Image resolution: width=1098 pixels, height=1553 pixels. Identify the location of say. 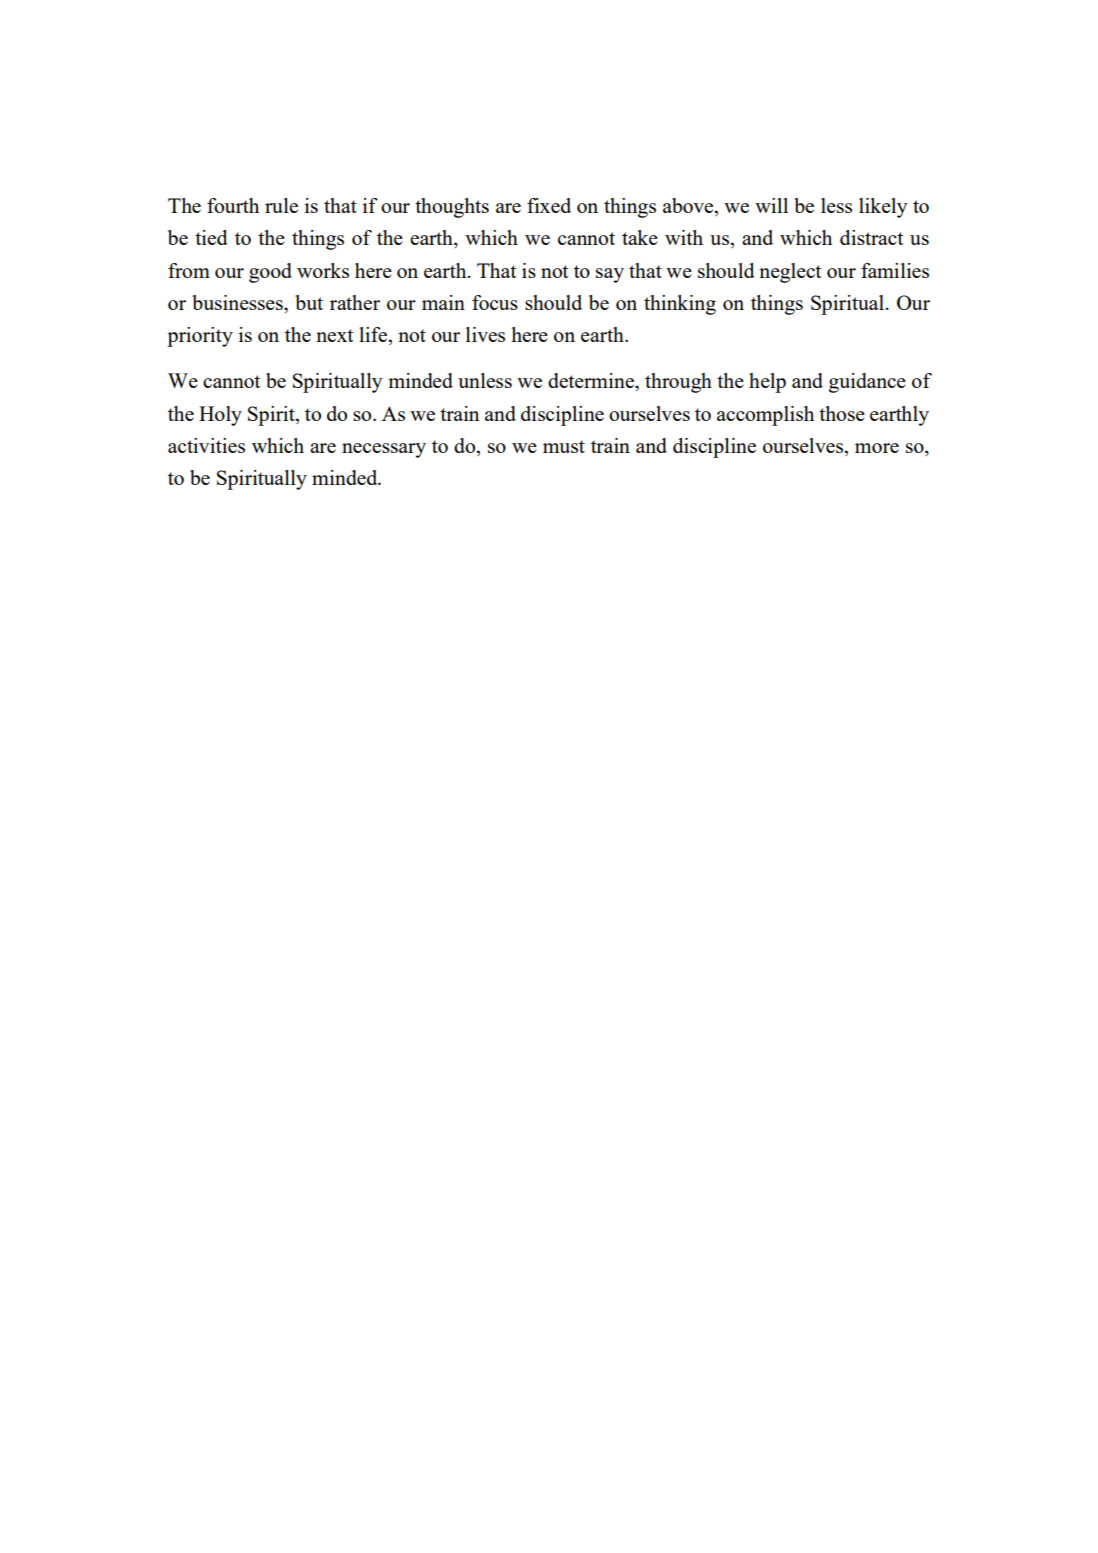
(610, 275).
